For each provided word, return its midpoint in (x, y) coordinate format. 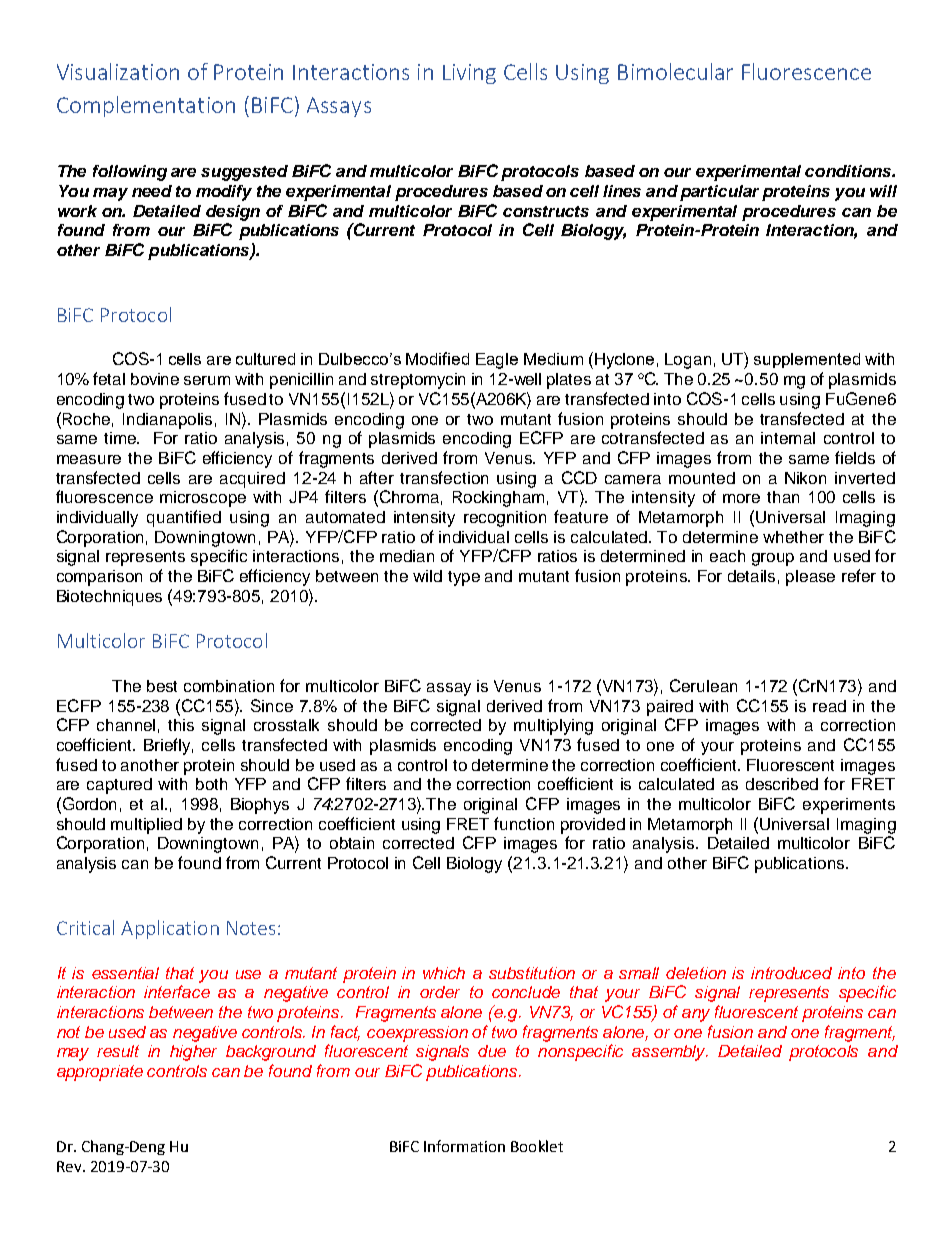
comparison (99, 578)
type (464, 578)
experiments (849, 806)
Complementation (146, 106)
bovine (155, 379)
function (524, 823)
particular (719, 193)
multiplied (146, 826)
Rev (70, 1166)
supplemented (807, 360)
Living (469, 74)
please (810, 578)
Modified (437, 358)
